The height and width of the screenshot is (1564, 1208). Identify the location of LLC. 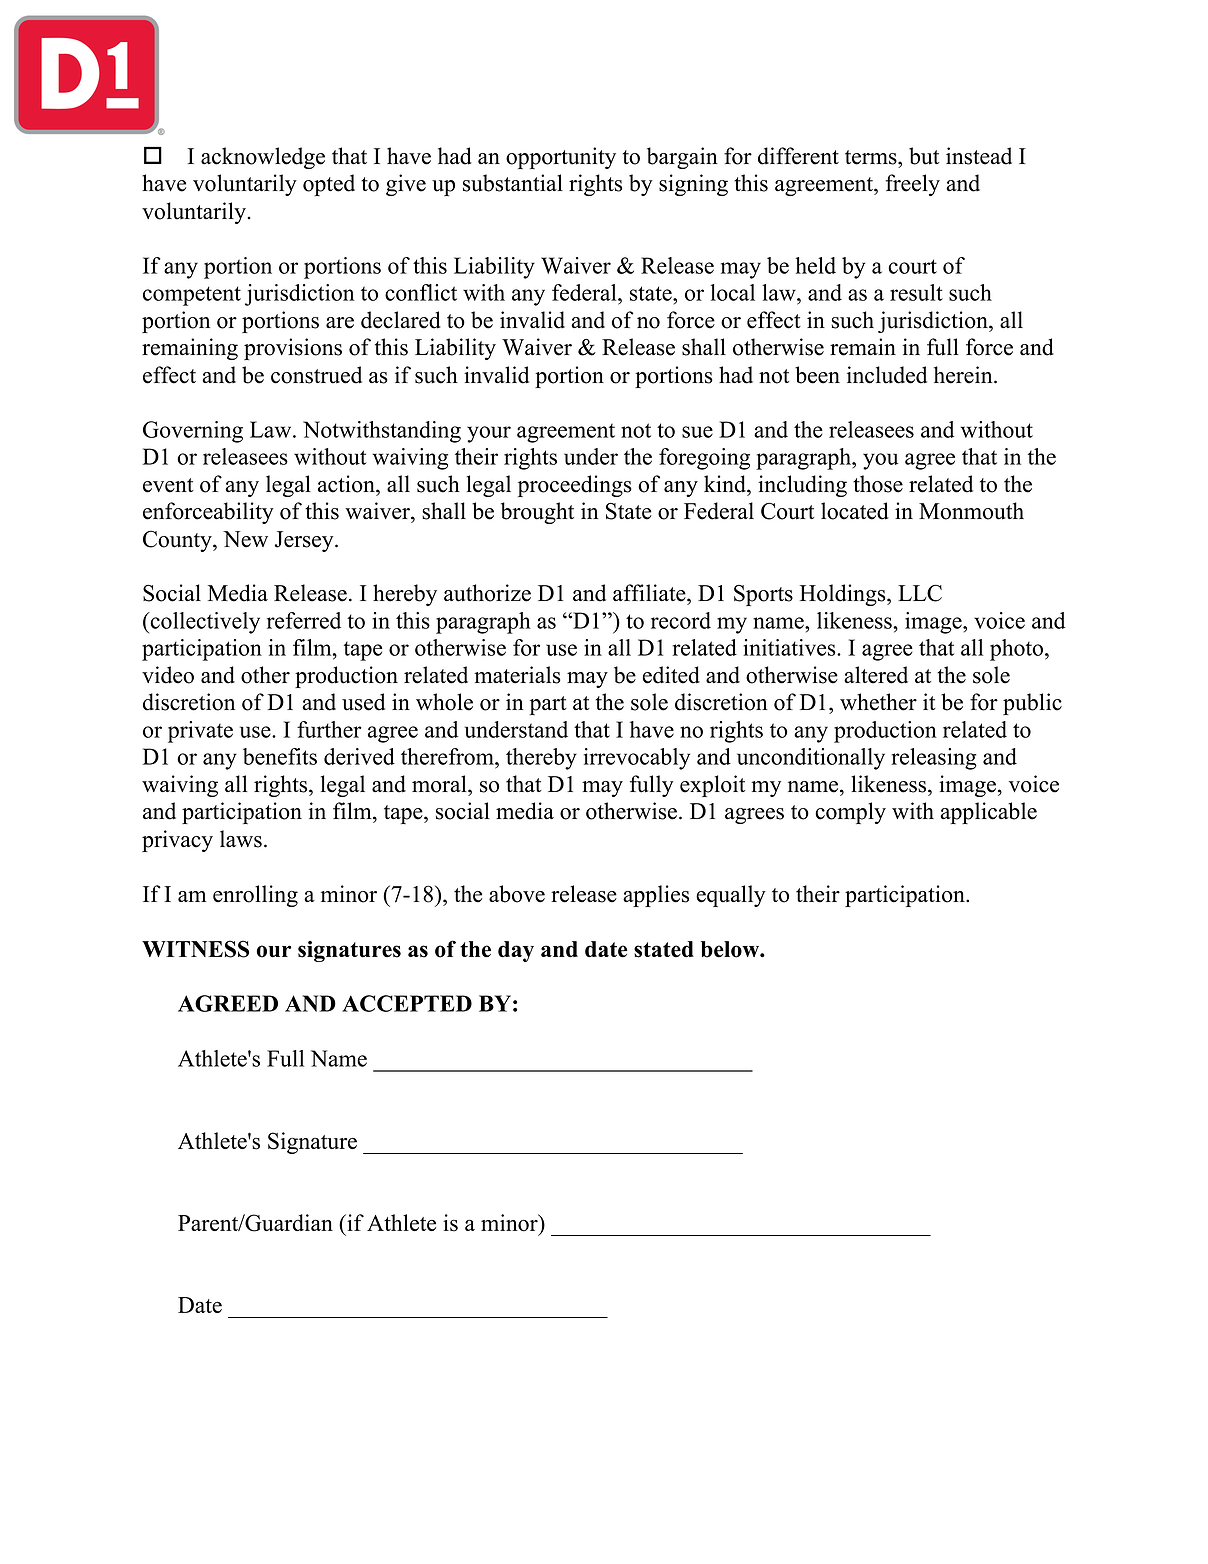
(920, 593).
